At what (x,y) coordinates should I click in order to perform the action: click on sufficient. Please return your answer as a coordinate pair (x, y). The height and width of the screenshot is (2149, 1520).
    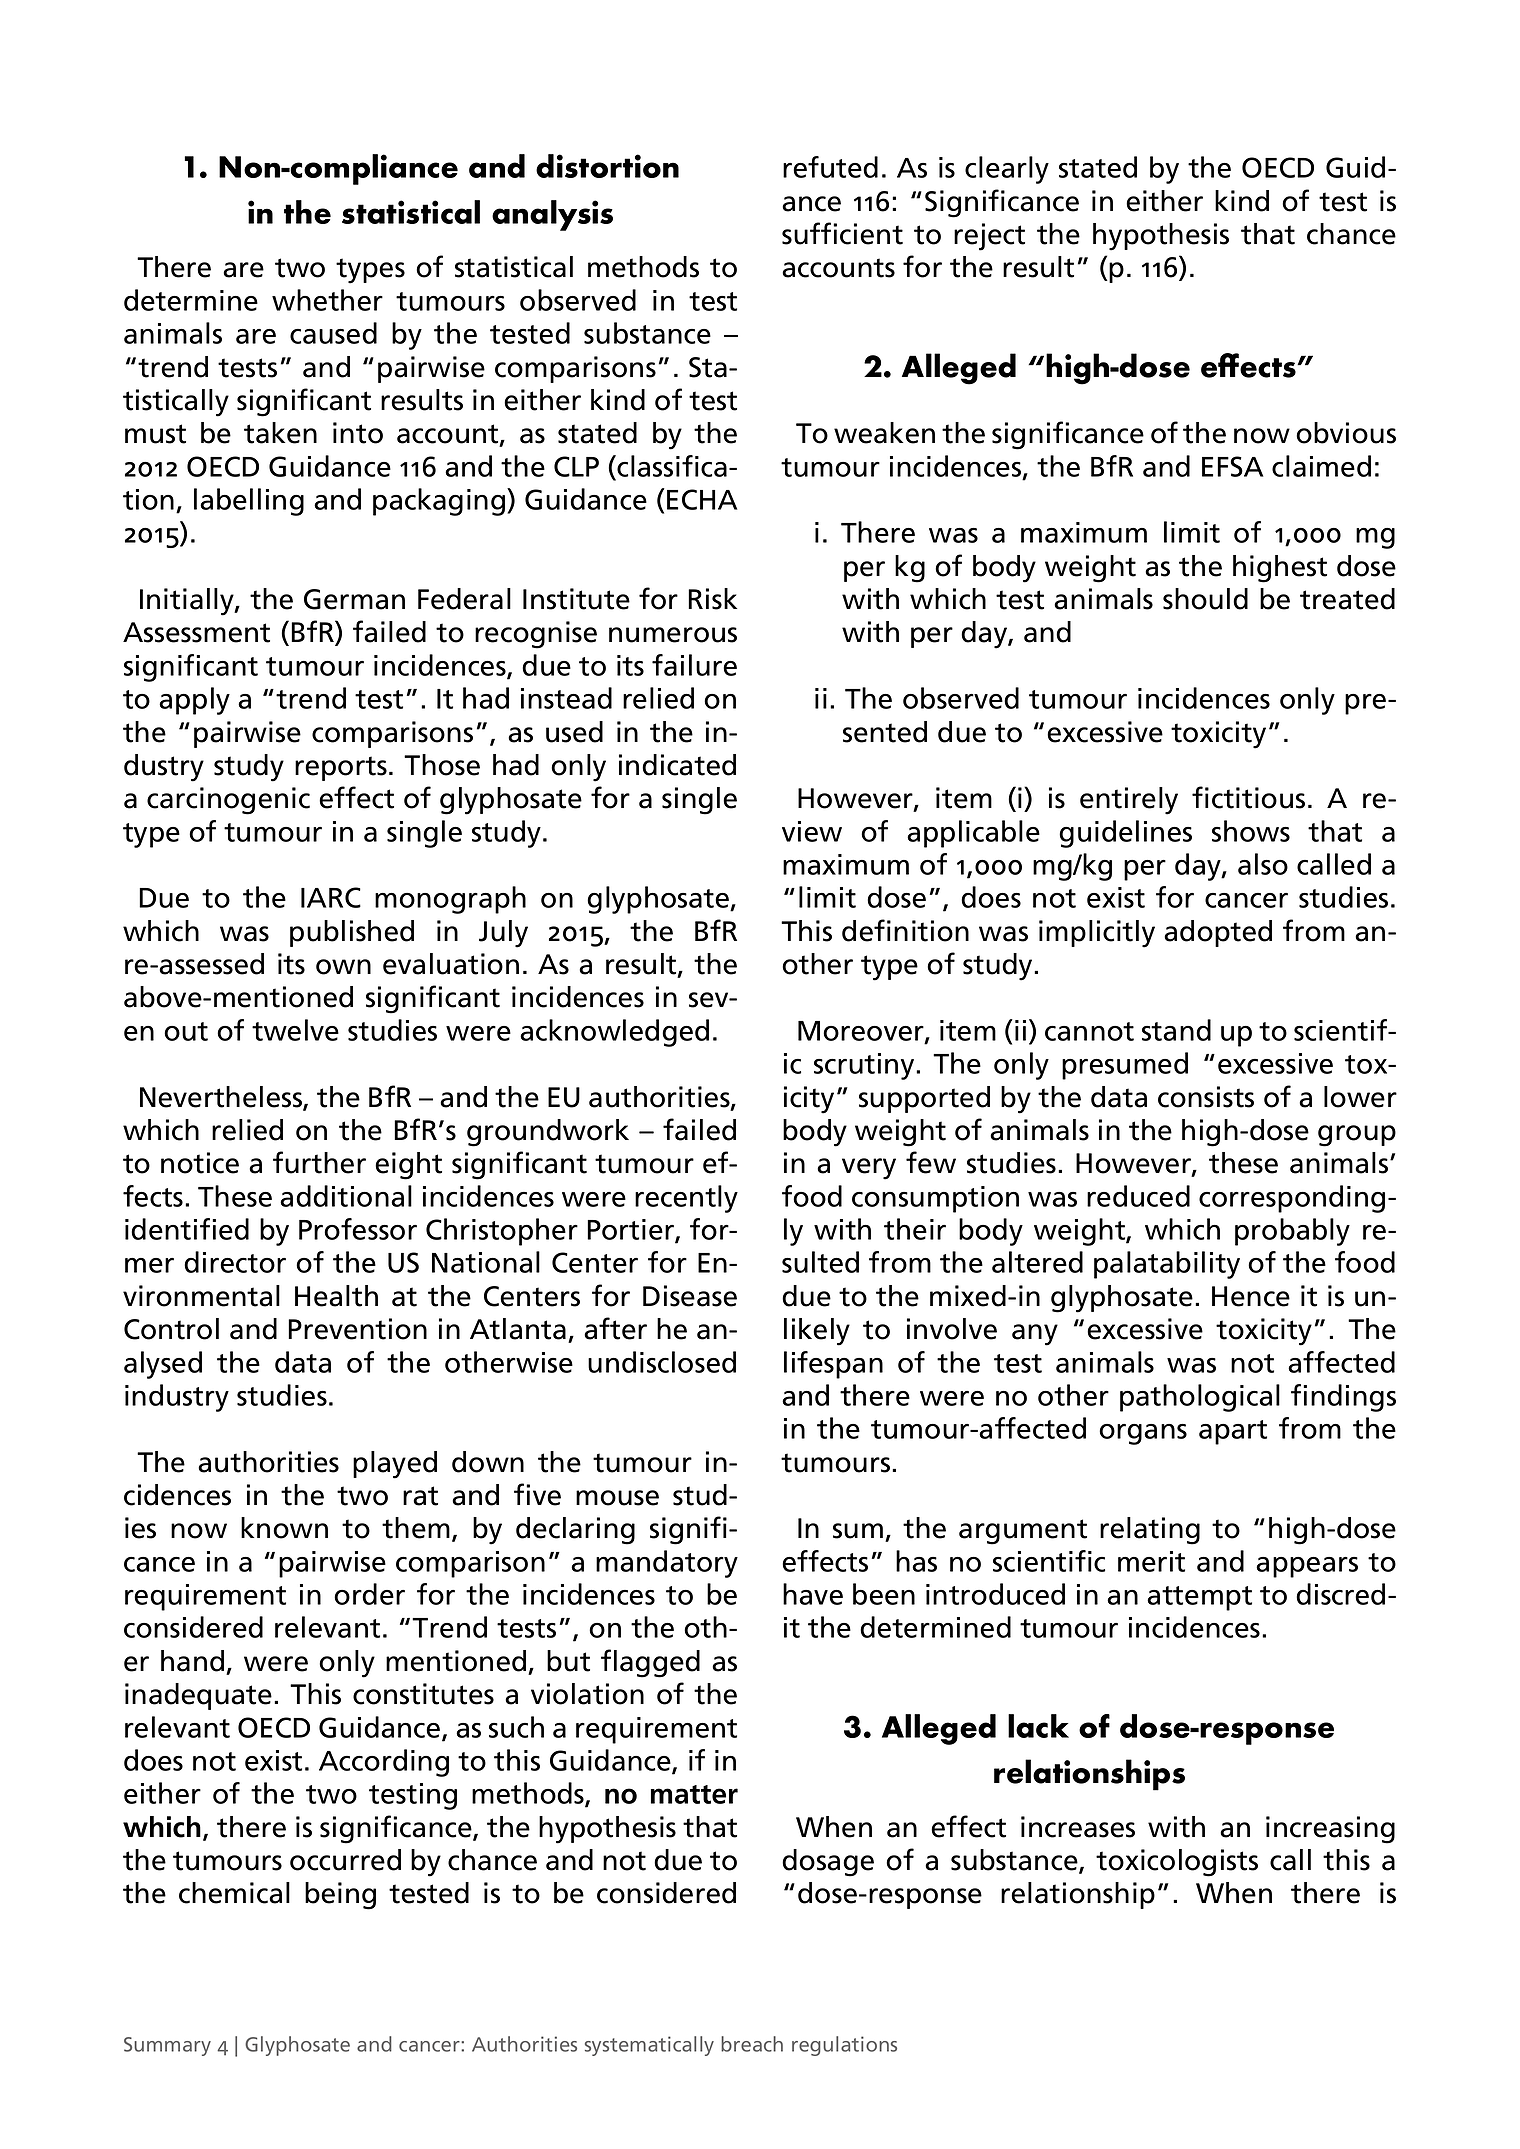
    Looking at the image, I should click on (842, 233).
